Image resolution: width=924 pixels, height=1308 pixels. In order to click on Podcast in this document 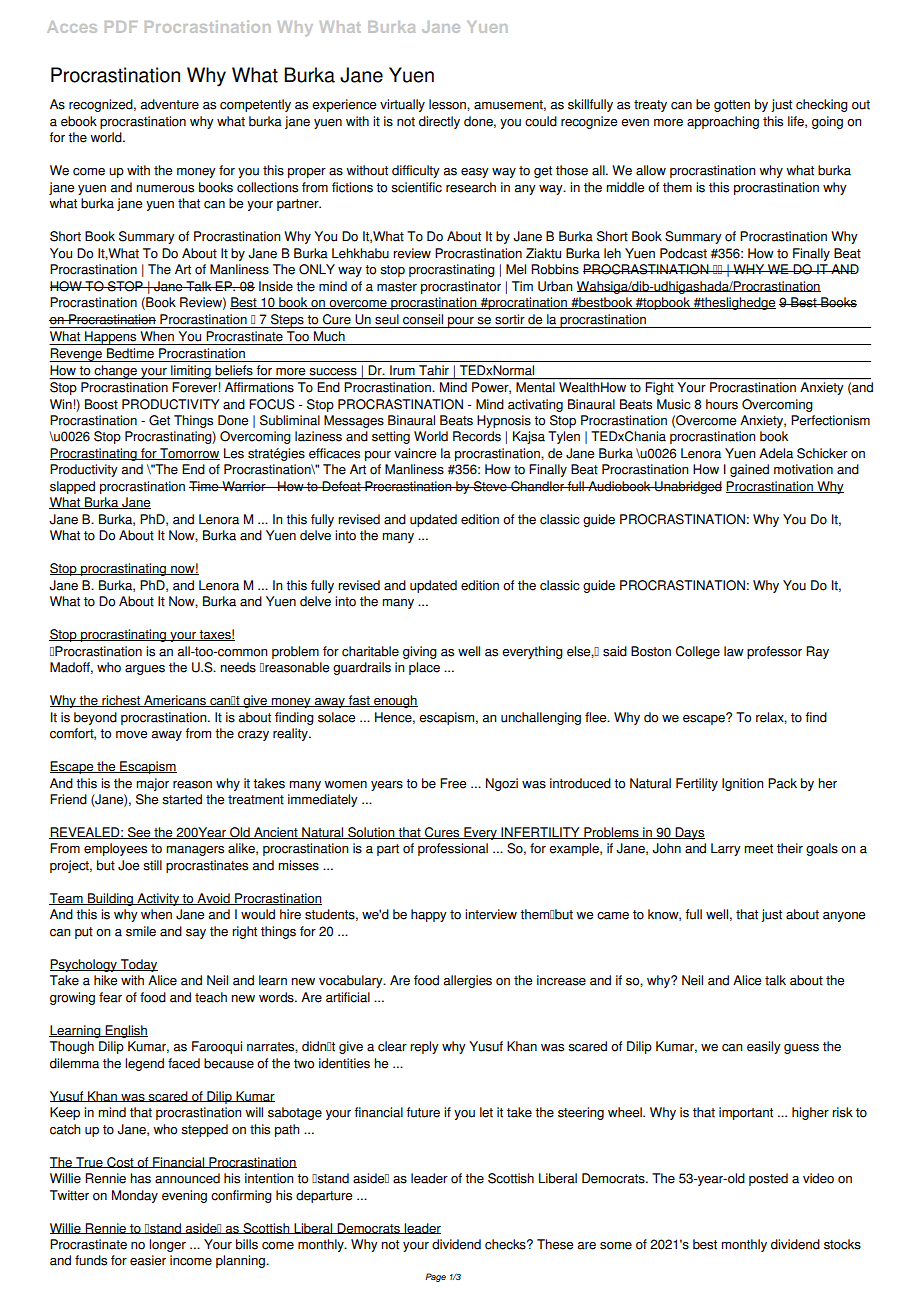, I will do `click(683, 253)`.
